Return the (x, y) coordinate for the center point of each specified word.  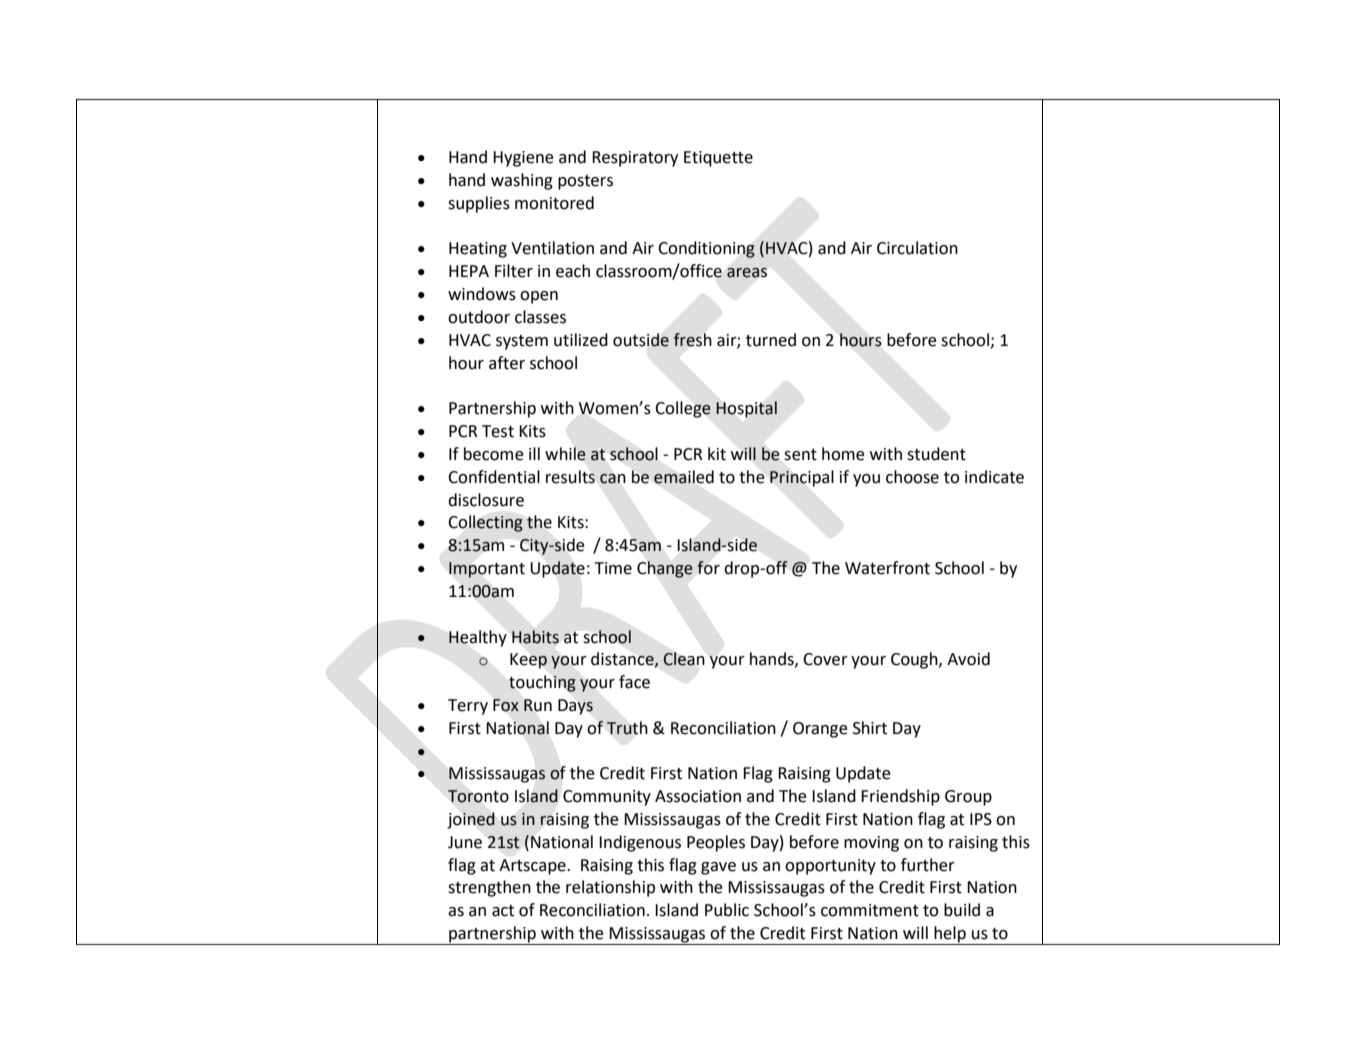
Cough (915, 660)
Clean (683, 659)
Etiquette (718, 159)
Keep (528, 661)
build (962, 910)
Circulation (917, 248)
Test (498, 431)
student (936, 454)
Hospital (747, 409)
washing (522, 181)
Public (727, 910)
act (503, 911)
